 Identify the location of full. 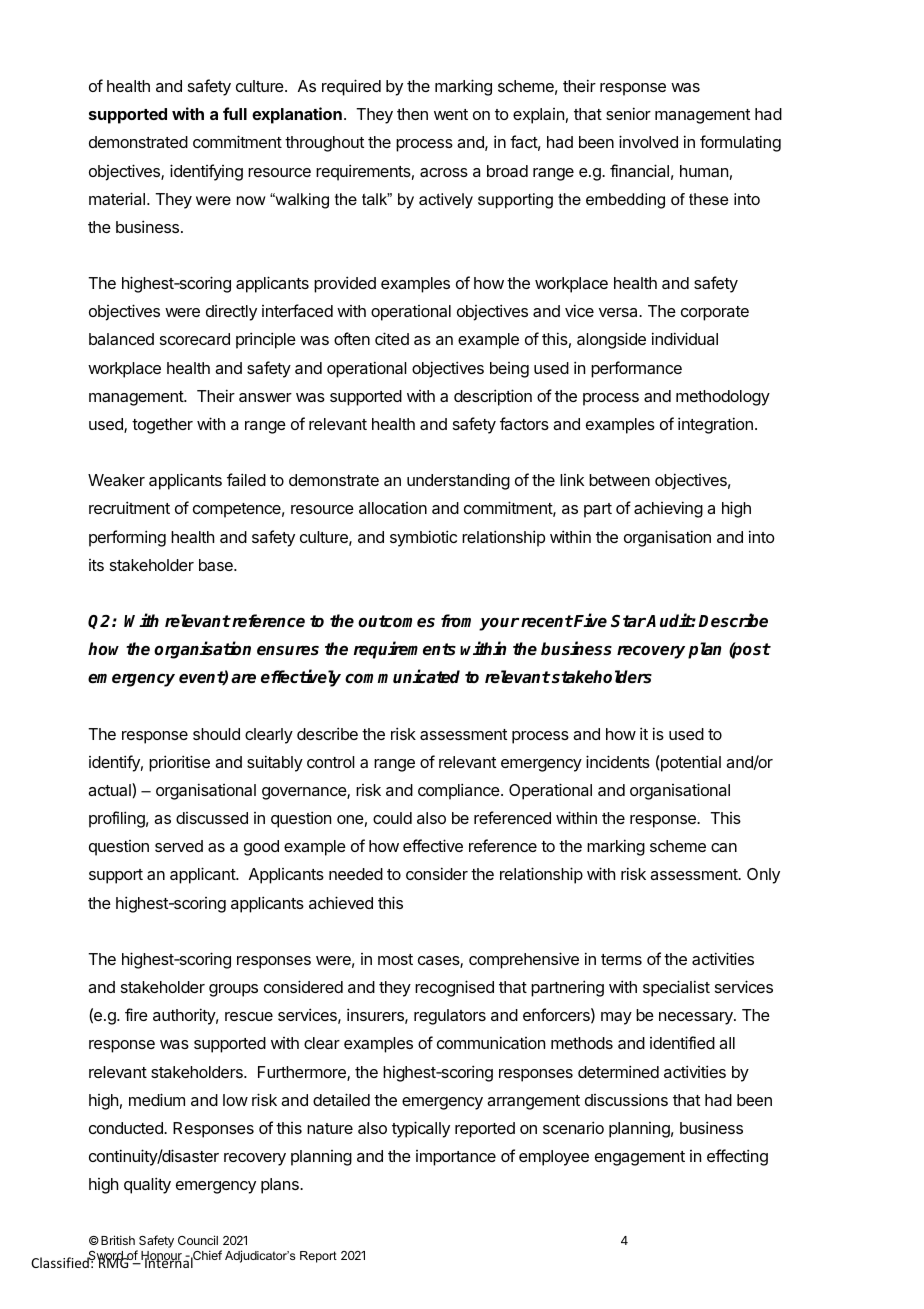
(235, 113).
